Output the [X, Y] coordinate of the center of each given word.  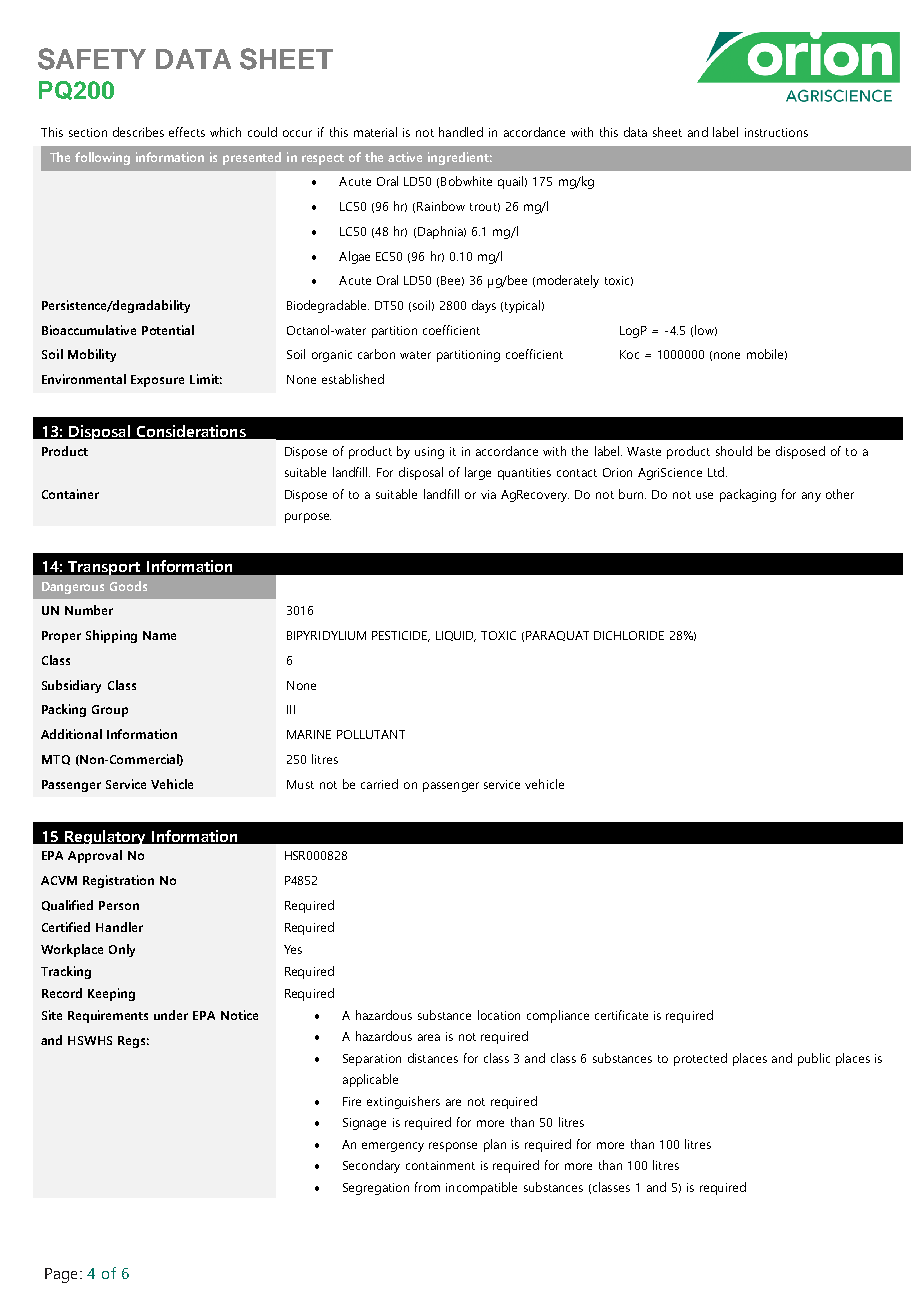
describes [138, 132]
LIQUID [456, 636]
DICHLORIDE [629, 635]
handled [461, 132]
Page [61, 1275]
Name [159, 635]
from [427, 1187]
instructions [776, 132]
